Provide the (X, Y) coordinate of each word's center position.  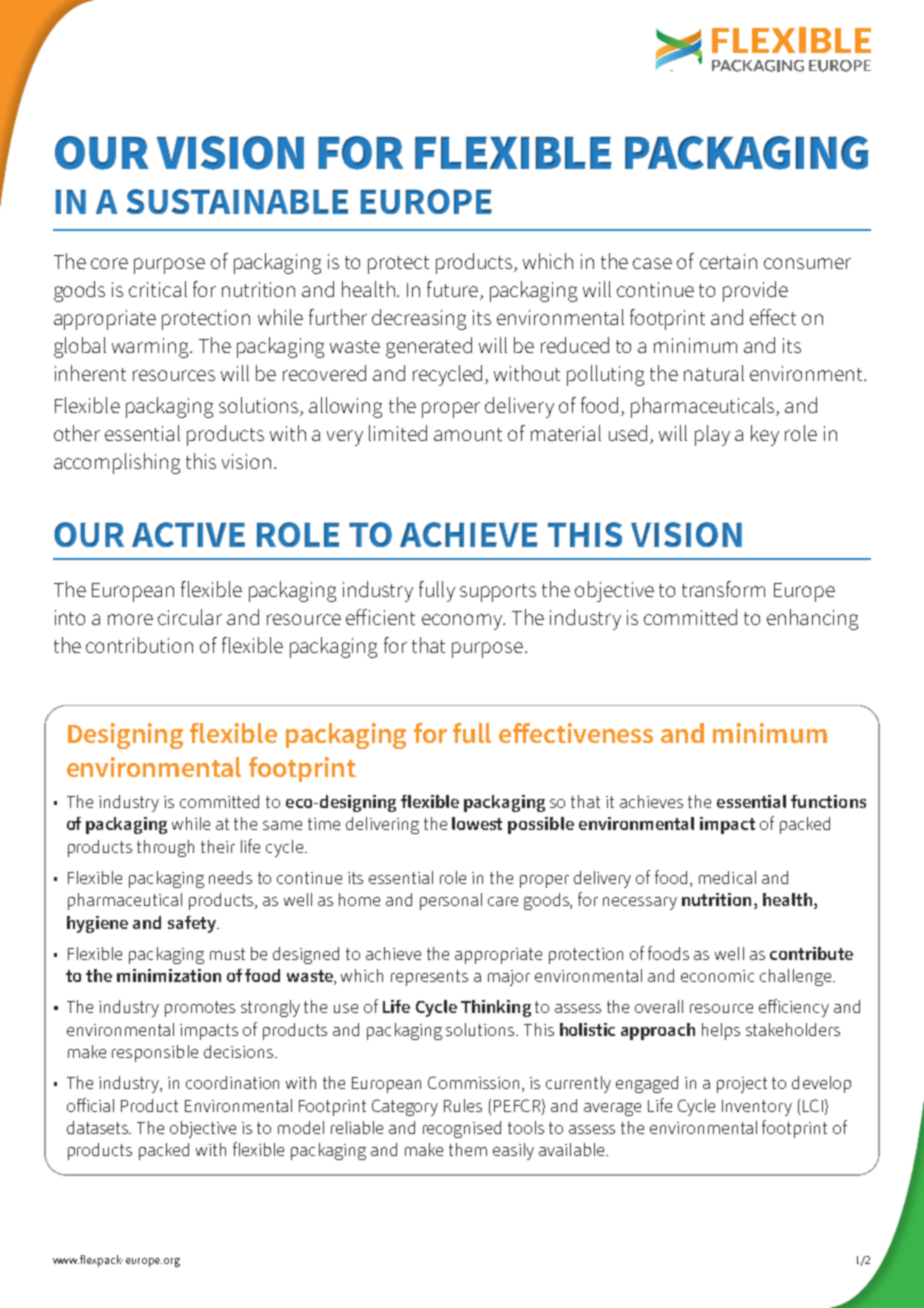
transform (723, 589)
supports (498, 593)
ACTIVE (188, 534)
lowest (477, 823)
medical (727, 877)
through (165, 848)
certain (728, 261)
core (109, 263)
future (454, 290)
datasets (99, 1127)
